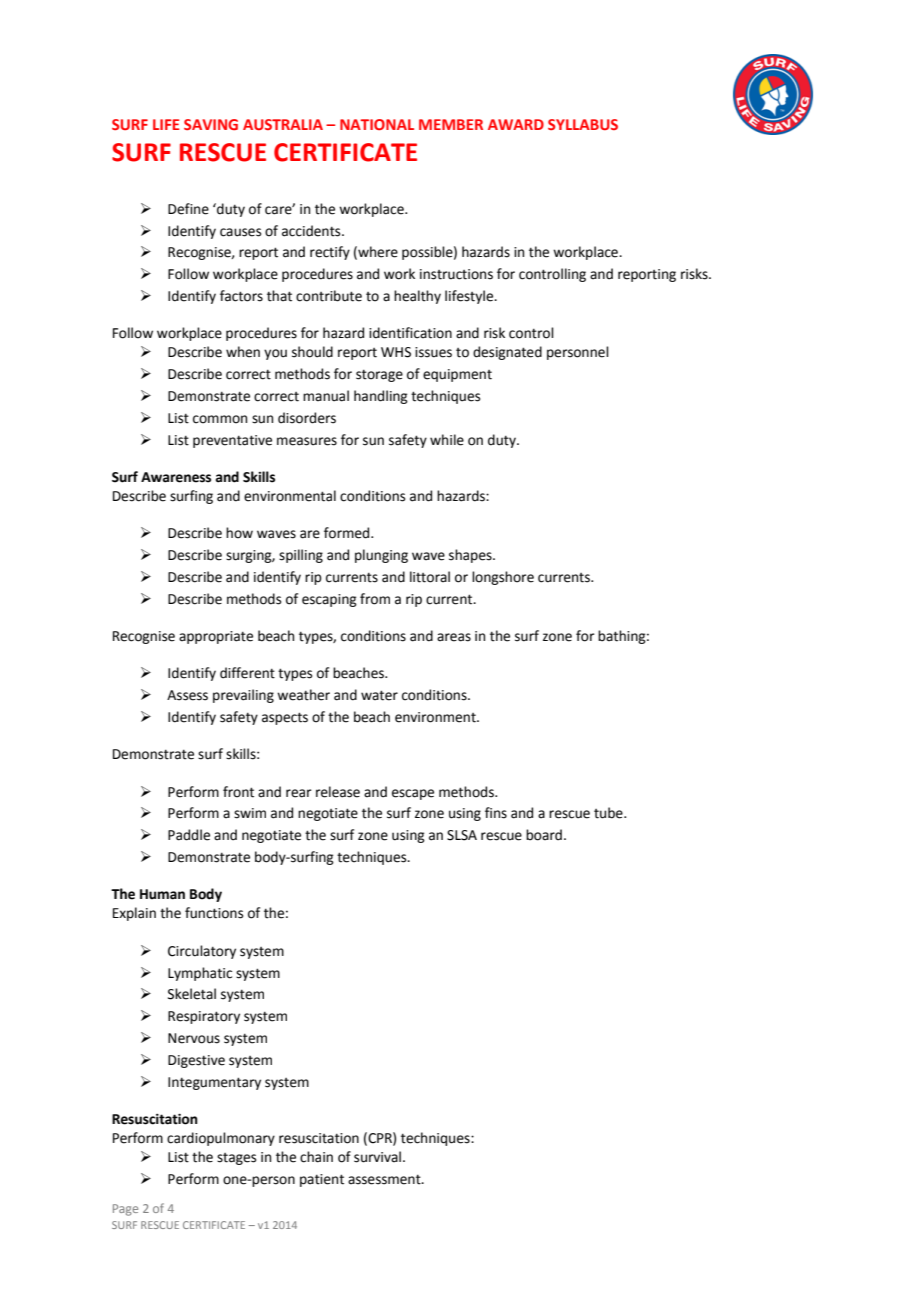  I want to click on survival, so click(377, 1157).
